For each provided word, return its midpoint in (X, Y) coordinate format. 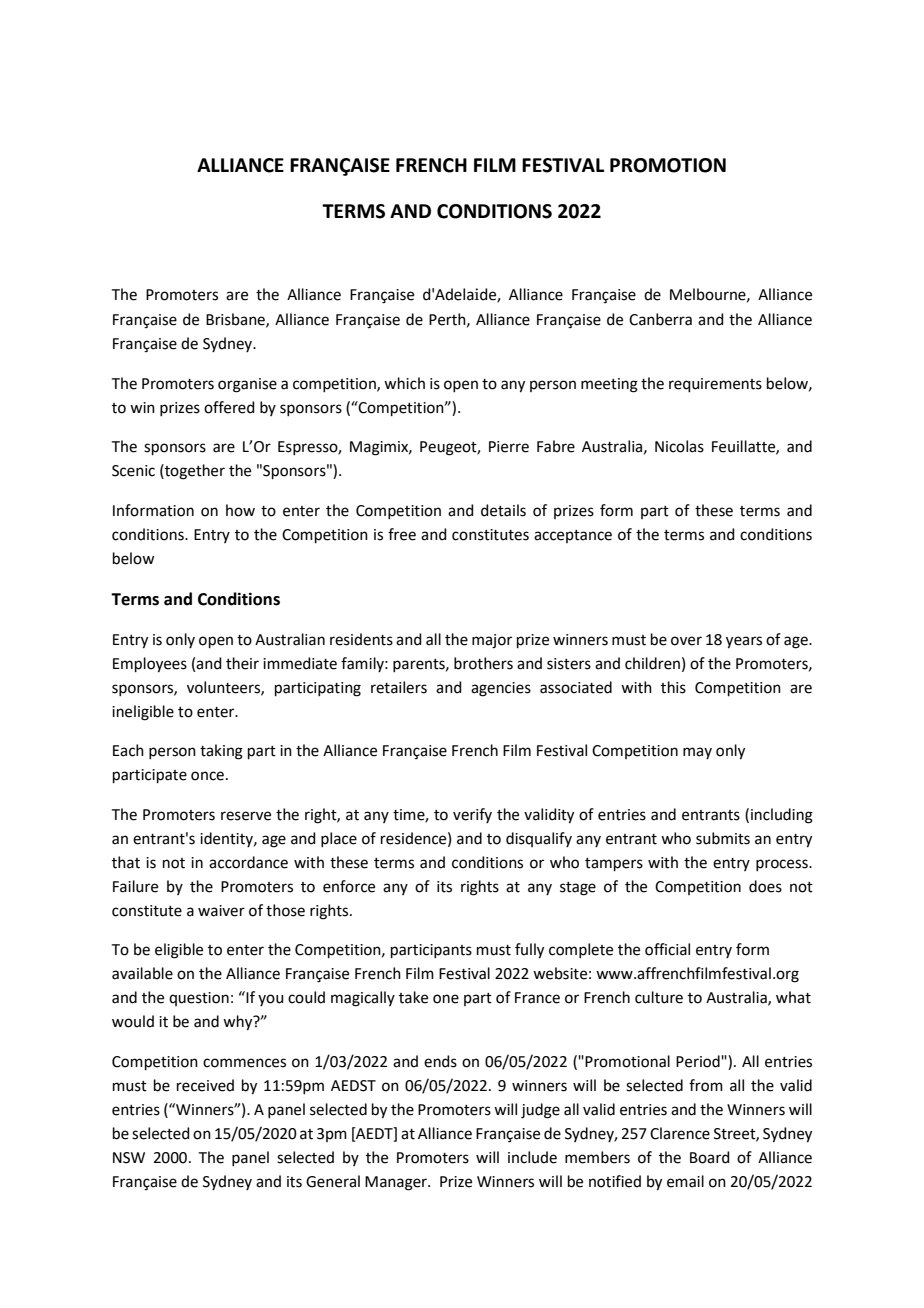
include (532, 1157)
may (697, 753)
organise (247, 385)
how (240, 510)
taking (221, 752)
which (404, 383)
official (667, 949)
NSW (129, 1158)
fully (529, 951)
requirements (715, 385)
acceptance (573, 536)
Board (710, 1157)
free (402, 534)
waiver (221, 911)
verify (472, 815)
